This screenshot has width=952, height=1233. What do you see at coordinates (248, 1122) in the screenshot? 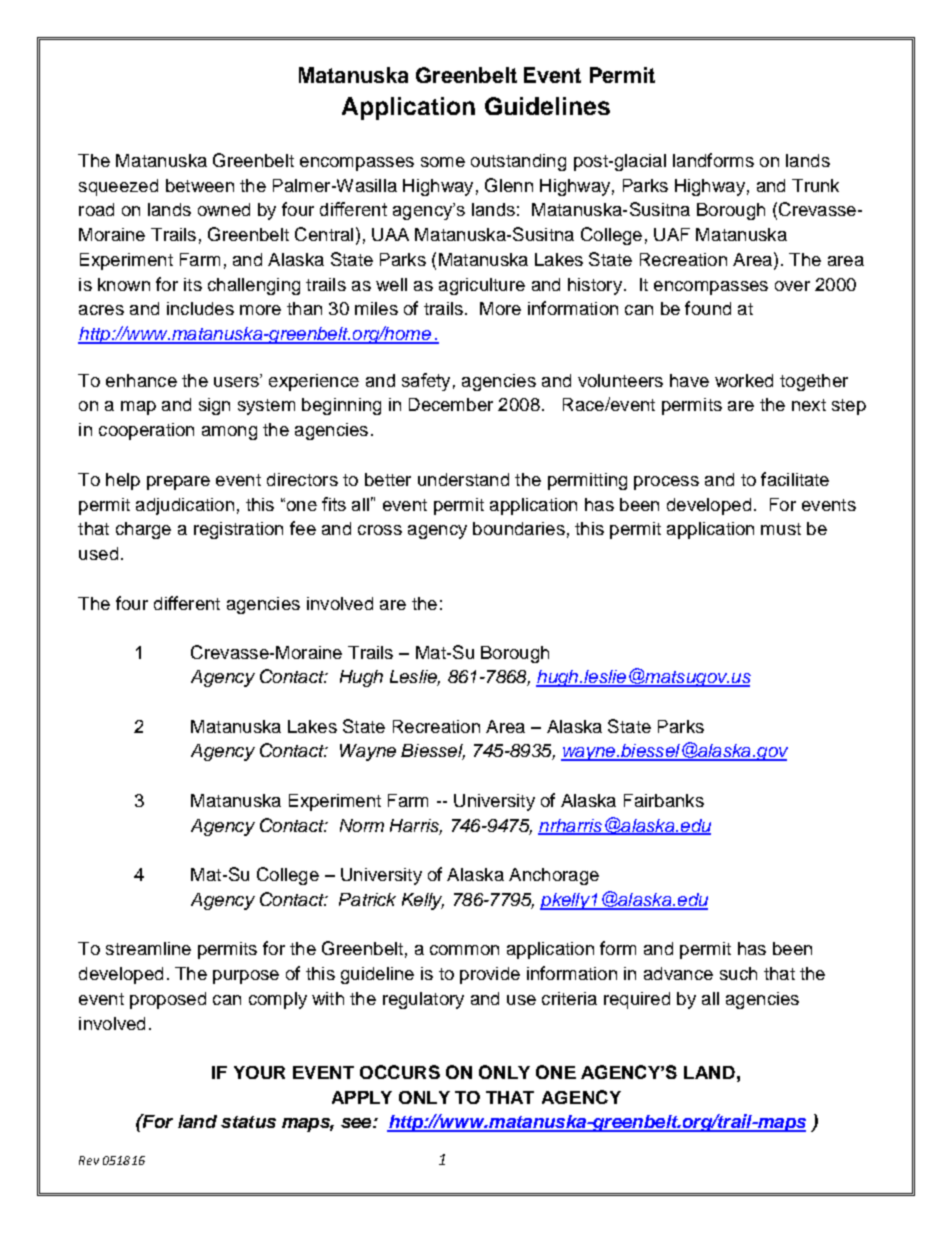
I see `status` at bounding box center [248, 1122].
